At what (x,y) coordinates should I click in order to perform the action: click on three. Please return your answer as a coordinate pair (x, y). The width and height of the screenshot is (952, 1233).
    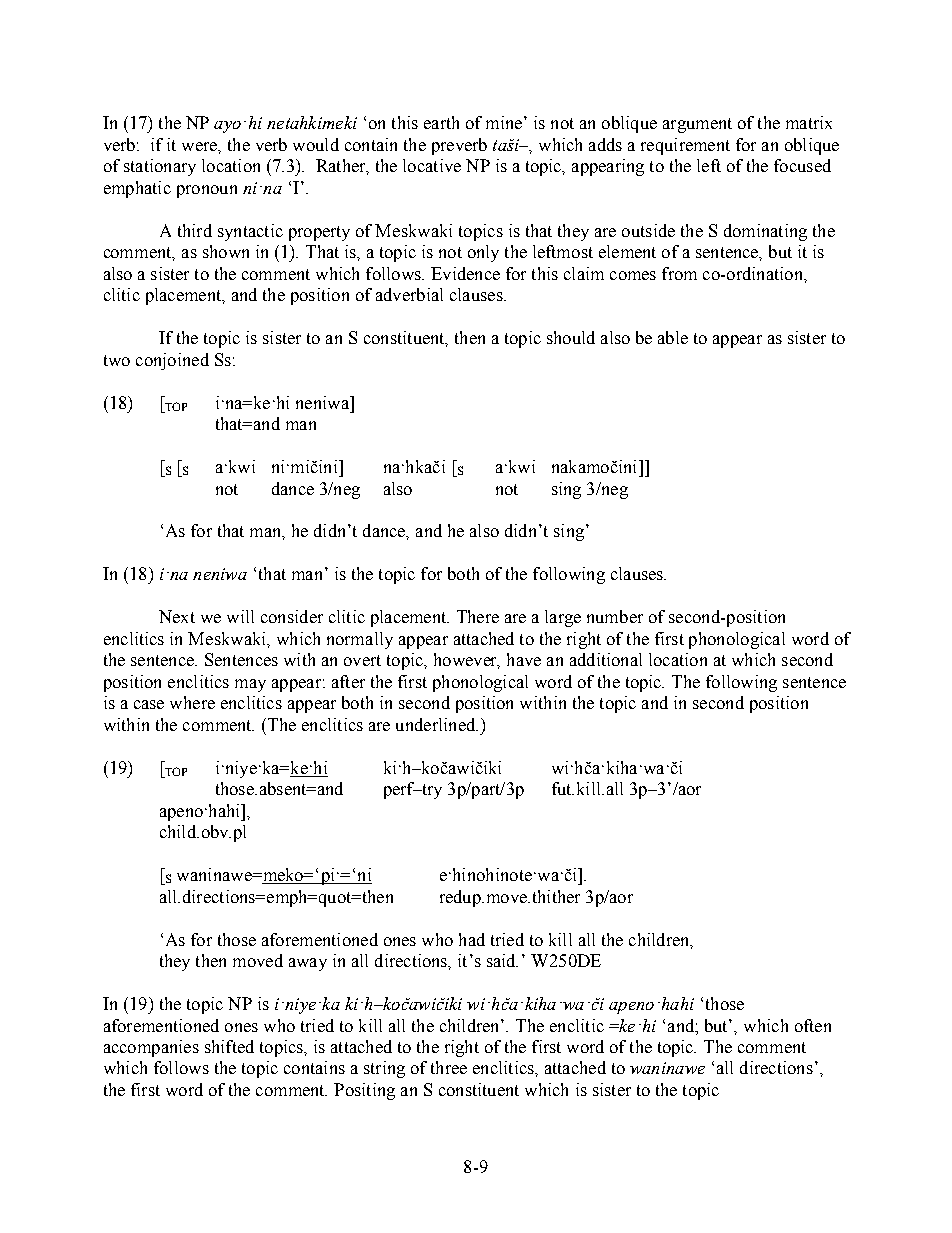
    Looking at the image, I should click on (449, 1067).
